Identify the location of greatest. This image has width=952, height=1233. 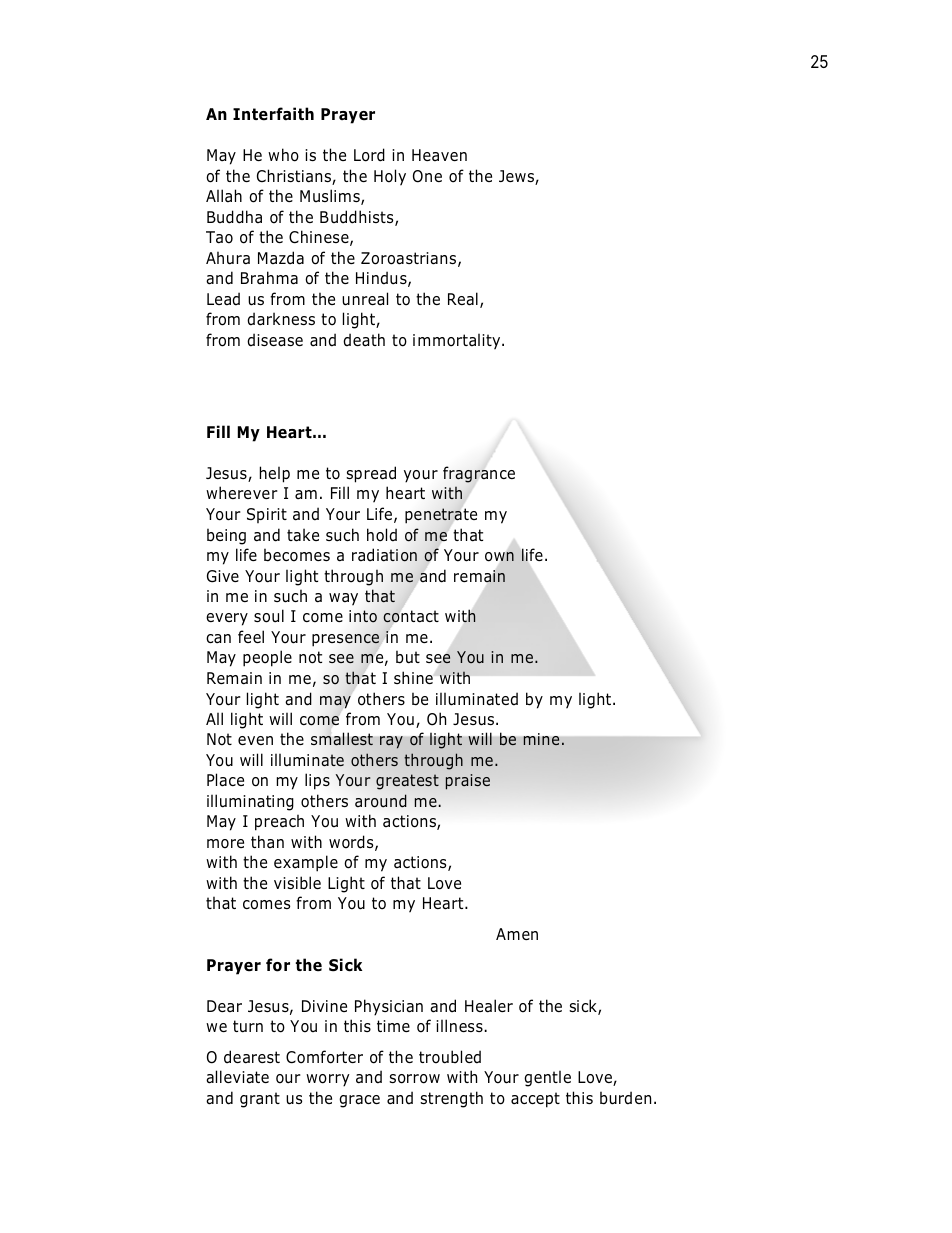
(407, 782).
